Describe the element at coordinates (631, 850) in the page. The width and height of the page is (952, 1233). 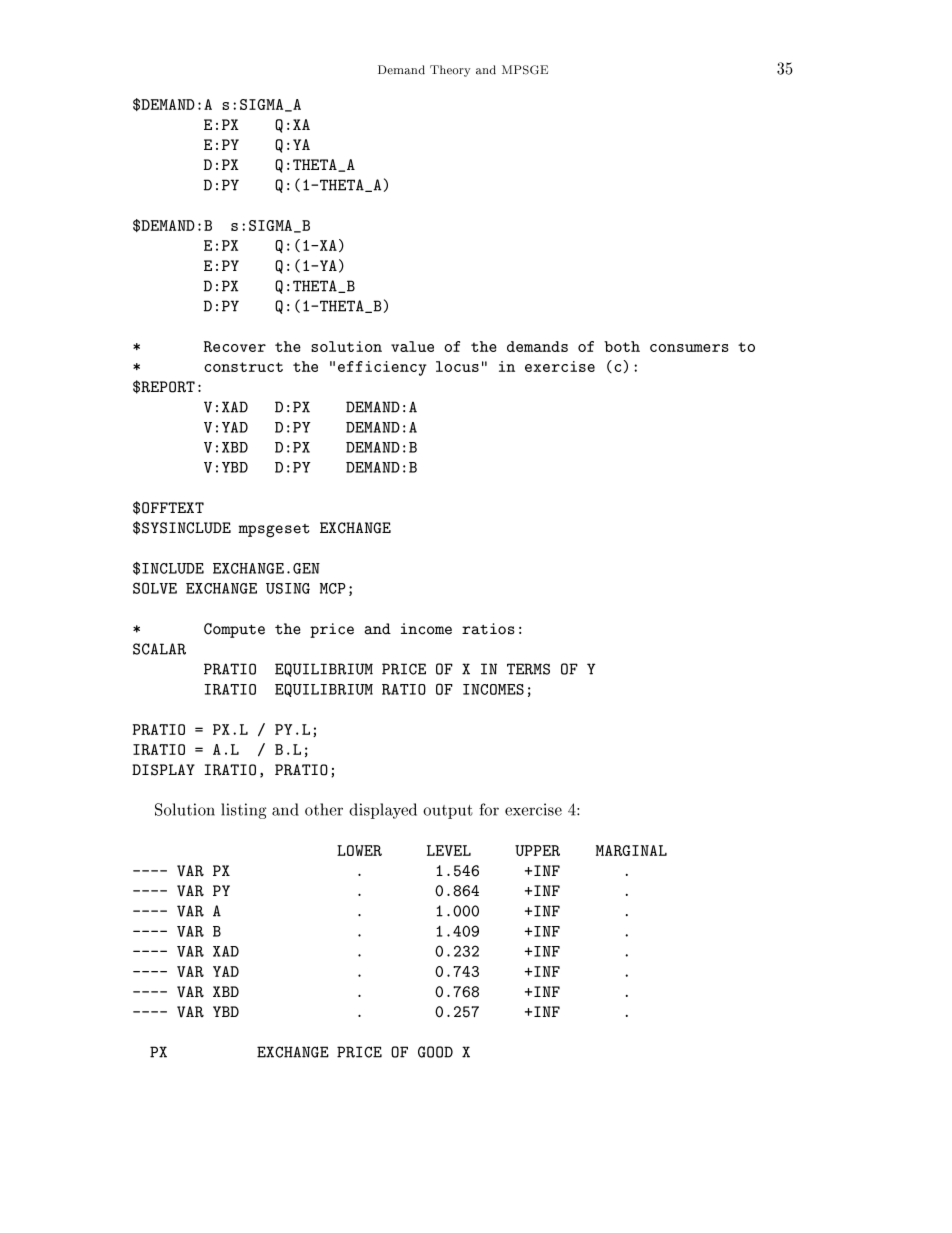
I see `MARGINAL` at that location.
